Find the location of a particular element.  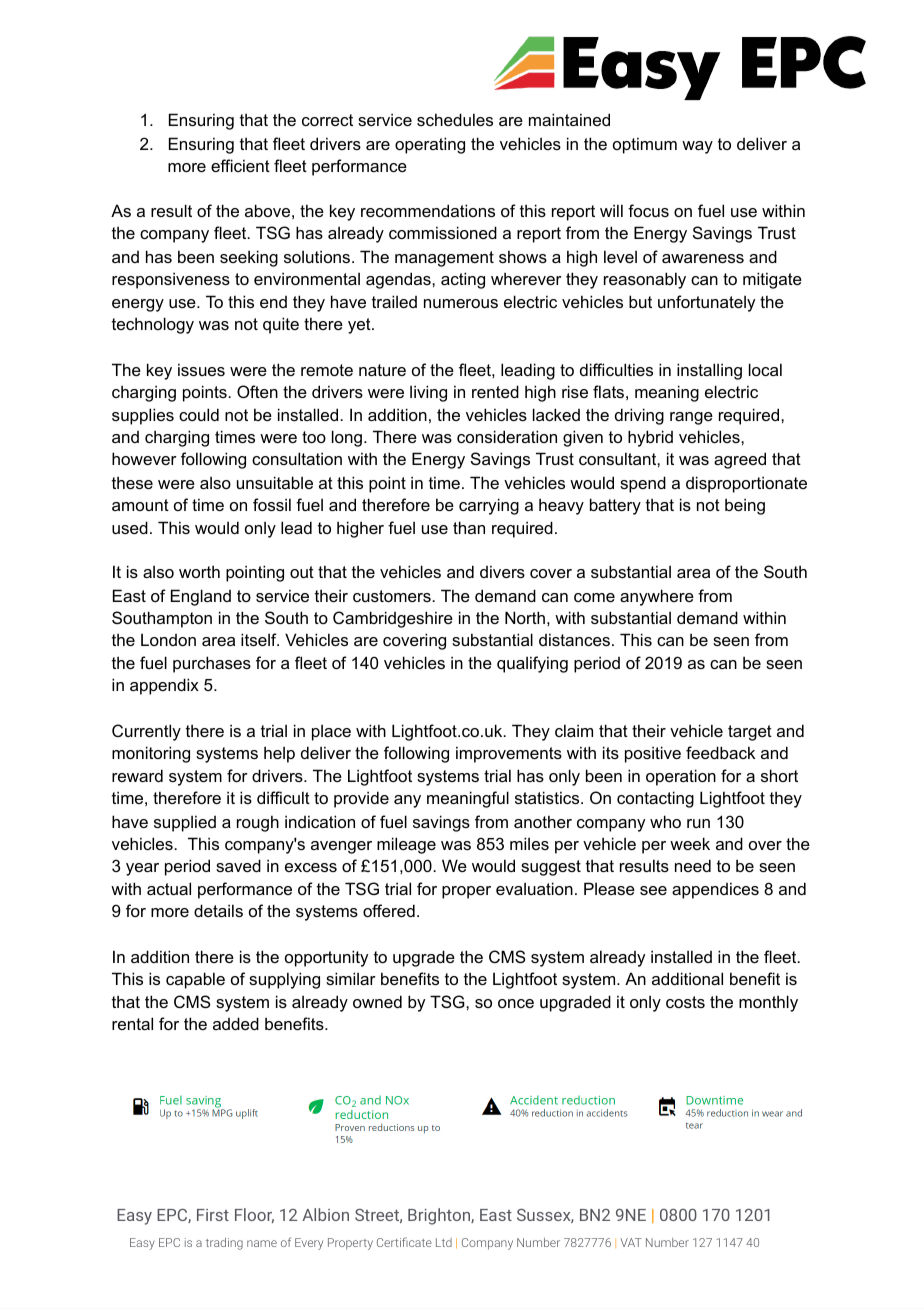

way is located at coordinates (697, 147).
